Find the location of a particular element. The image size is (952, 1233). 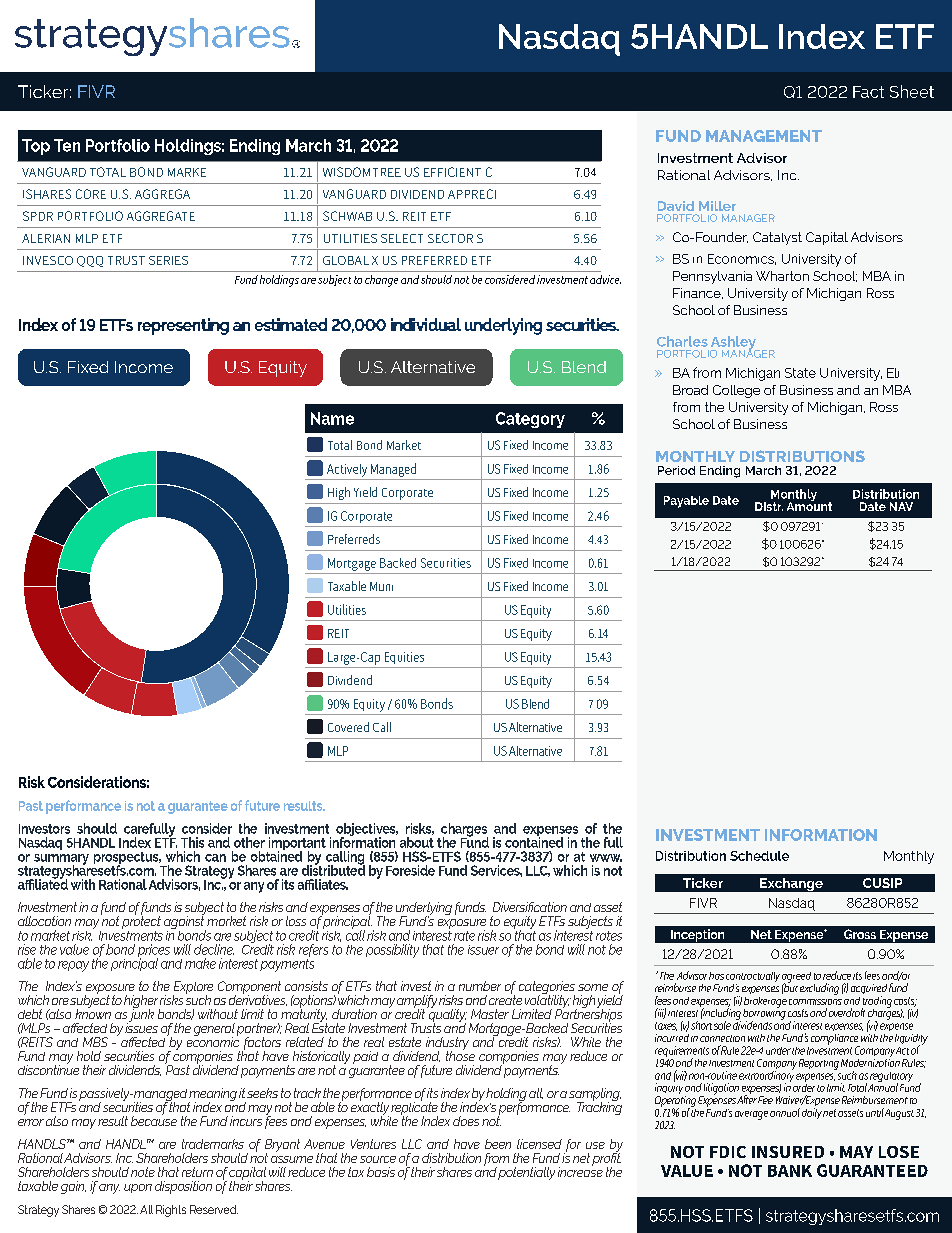

representing is located at coordinates (183, 326).
